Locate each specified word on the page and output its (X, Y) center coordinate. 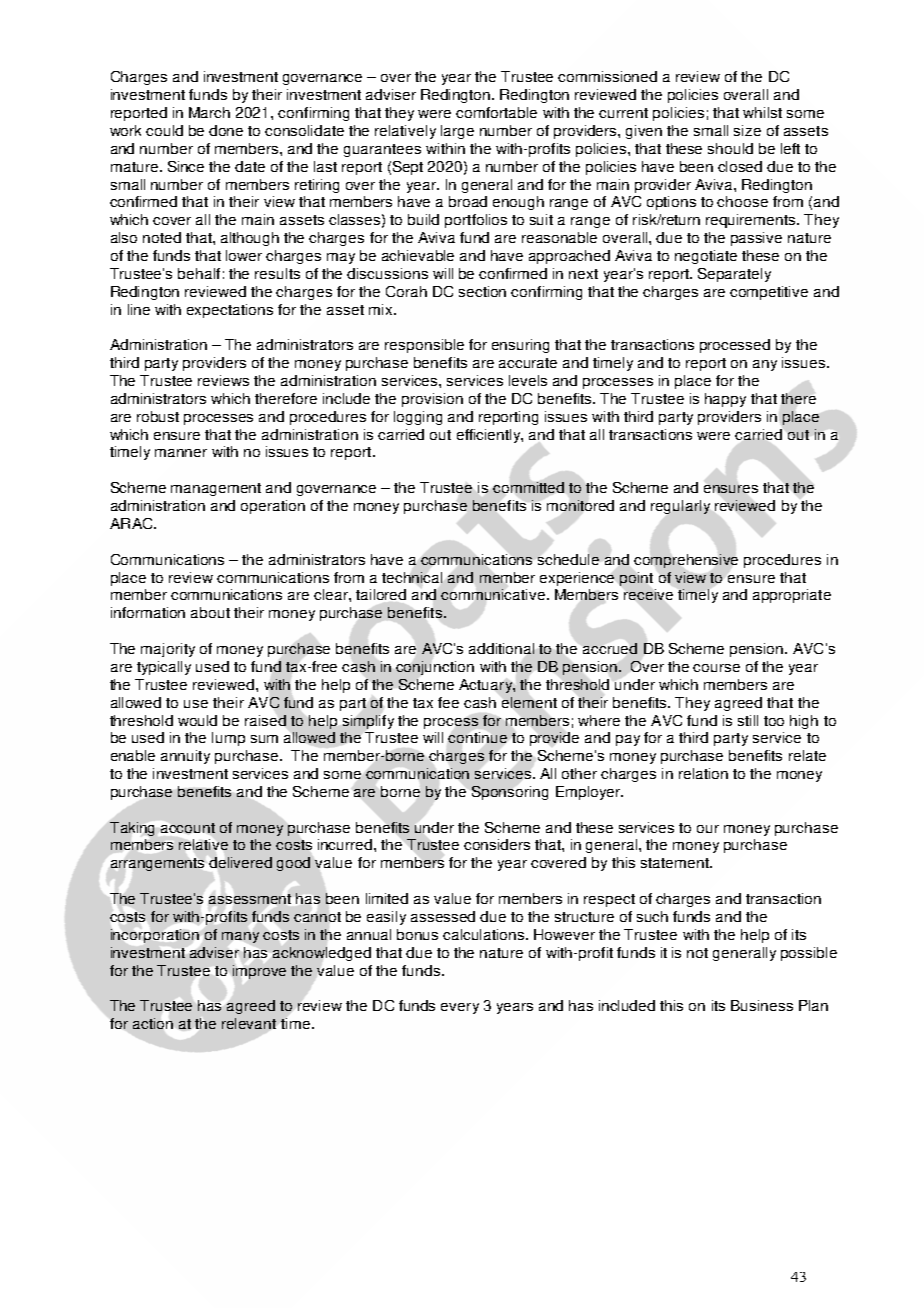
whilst (762, 112)
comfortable (496, 112)
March (209, 112)
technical (412, 577)
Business (762, 1005)
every (460, 1008)
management (216, 489)
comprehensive (686, 561)
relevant (249, 1023)
